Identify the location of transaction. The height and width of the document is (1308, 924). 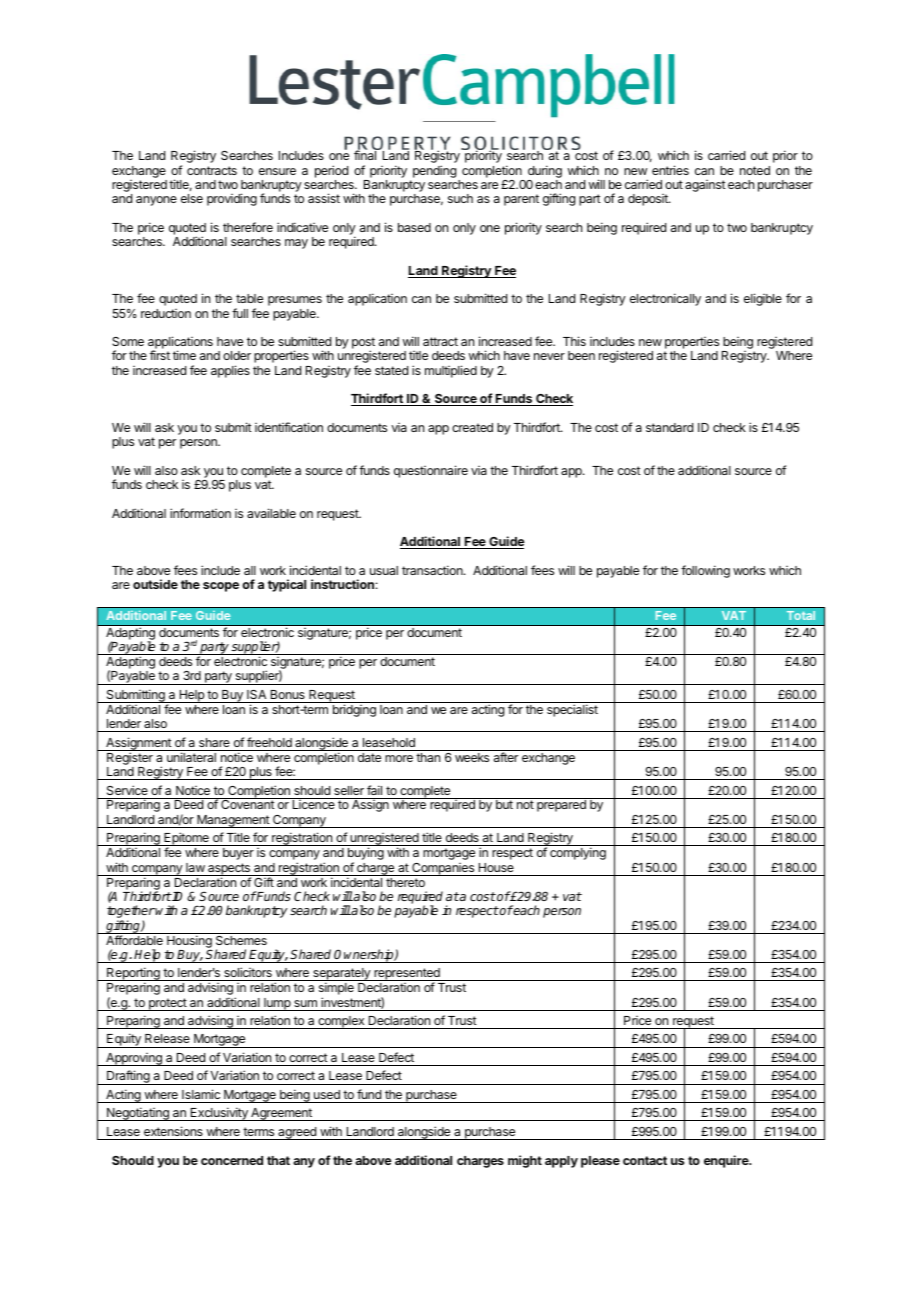
(433, 570).
